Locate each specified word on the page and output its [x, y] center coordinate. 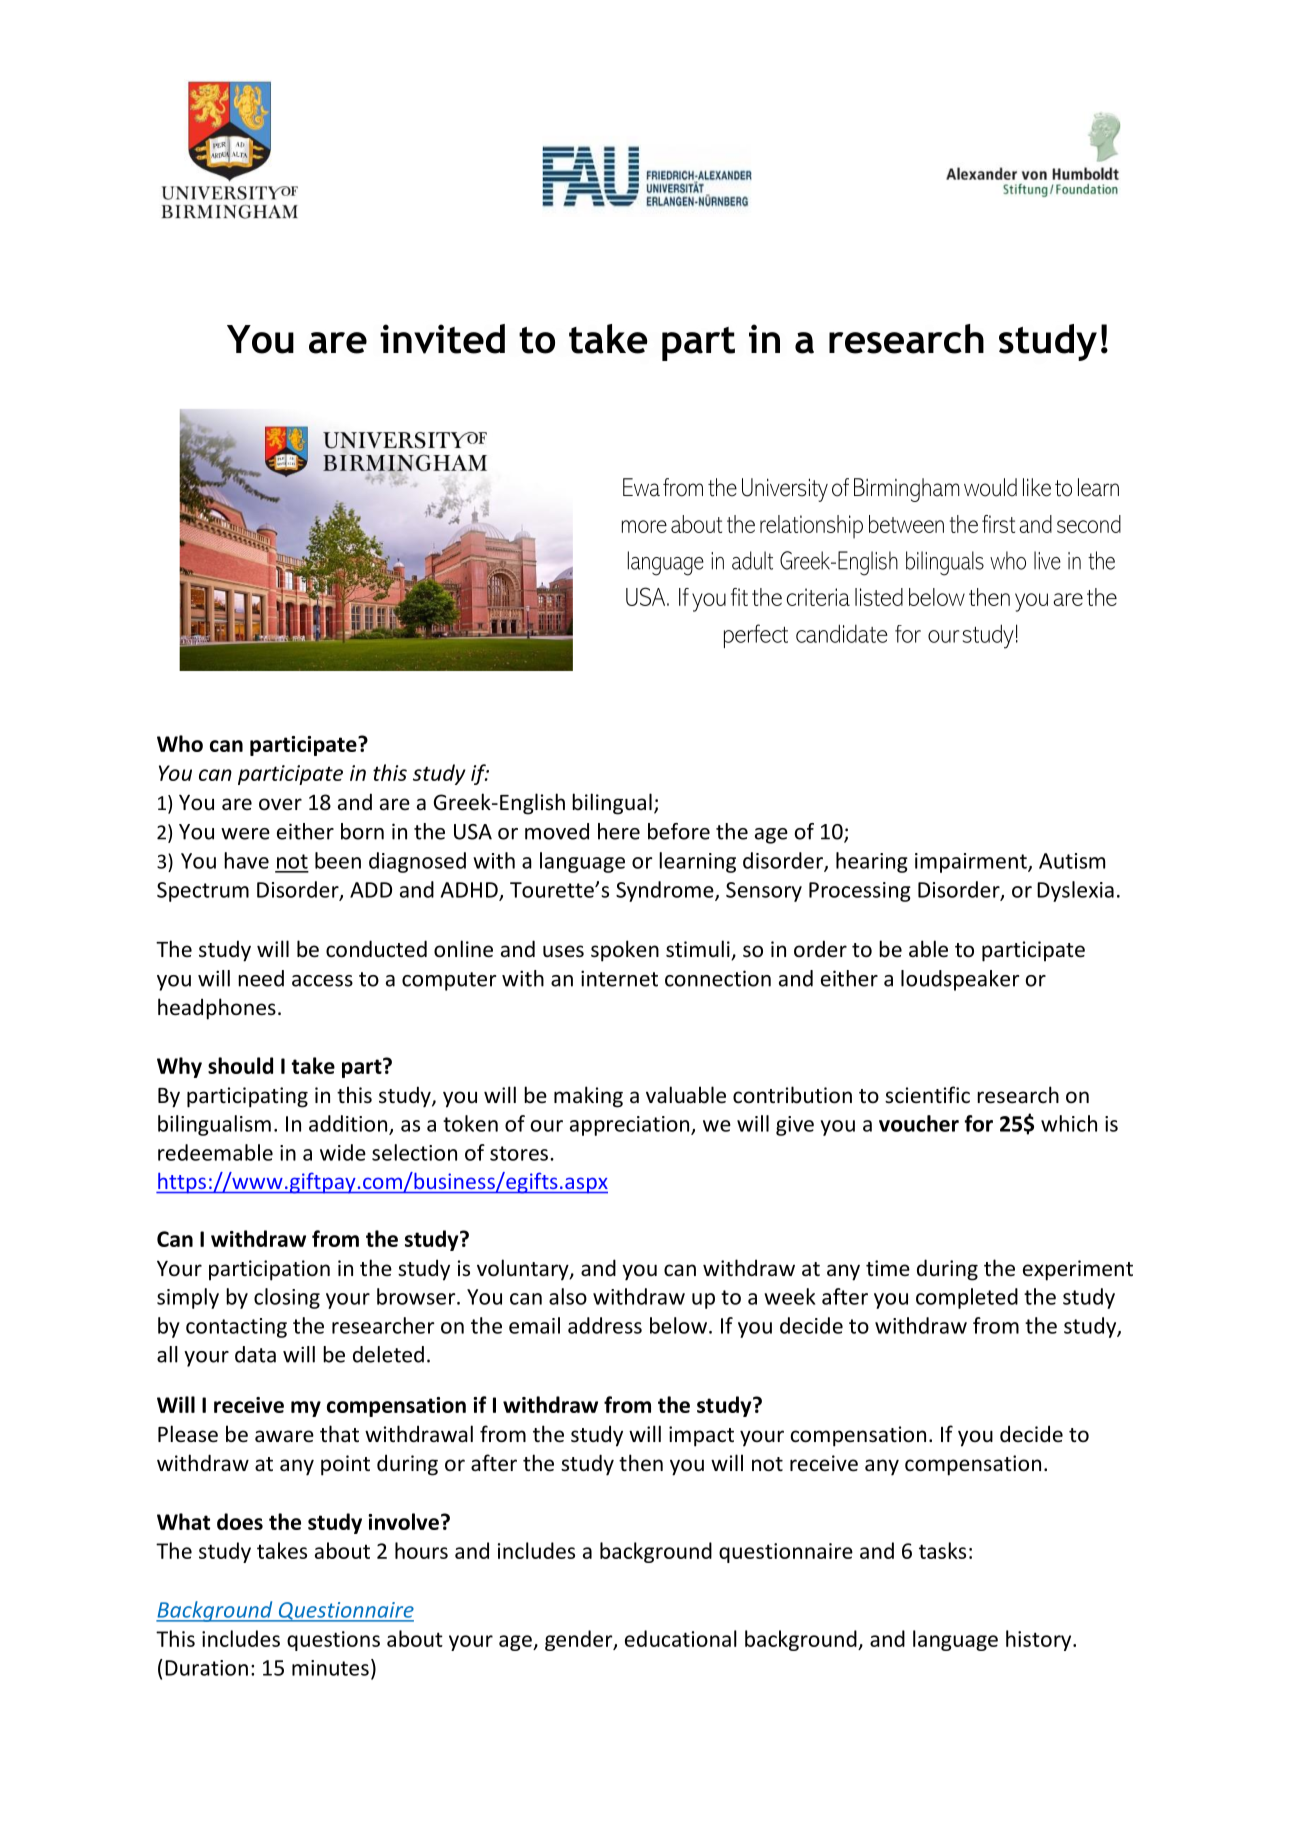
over [280, 804]
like [1037, 487]
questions [333, 1641]
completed [967, 1298]
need [261, 978]
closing [287, 1298]
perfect [756, 636]
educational [681, 1638]
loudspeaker [960, 980]
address [605, 1325]
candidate [842, 633]
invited [442, 339]
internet [619, 978]
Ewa [641, 487]
